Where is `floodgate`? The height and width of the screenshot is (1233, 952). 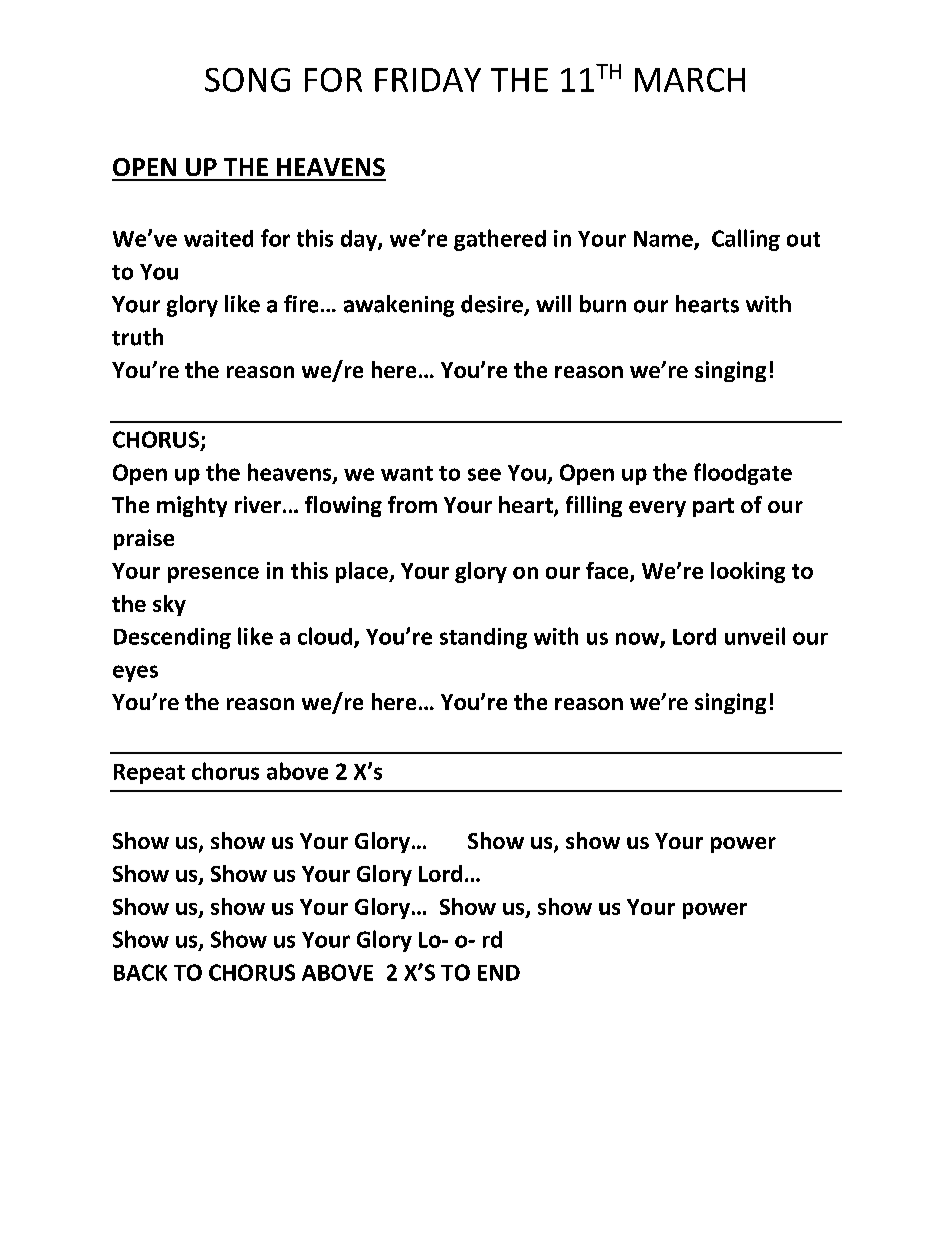 floodgate is located at coordinates (743, 474).
